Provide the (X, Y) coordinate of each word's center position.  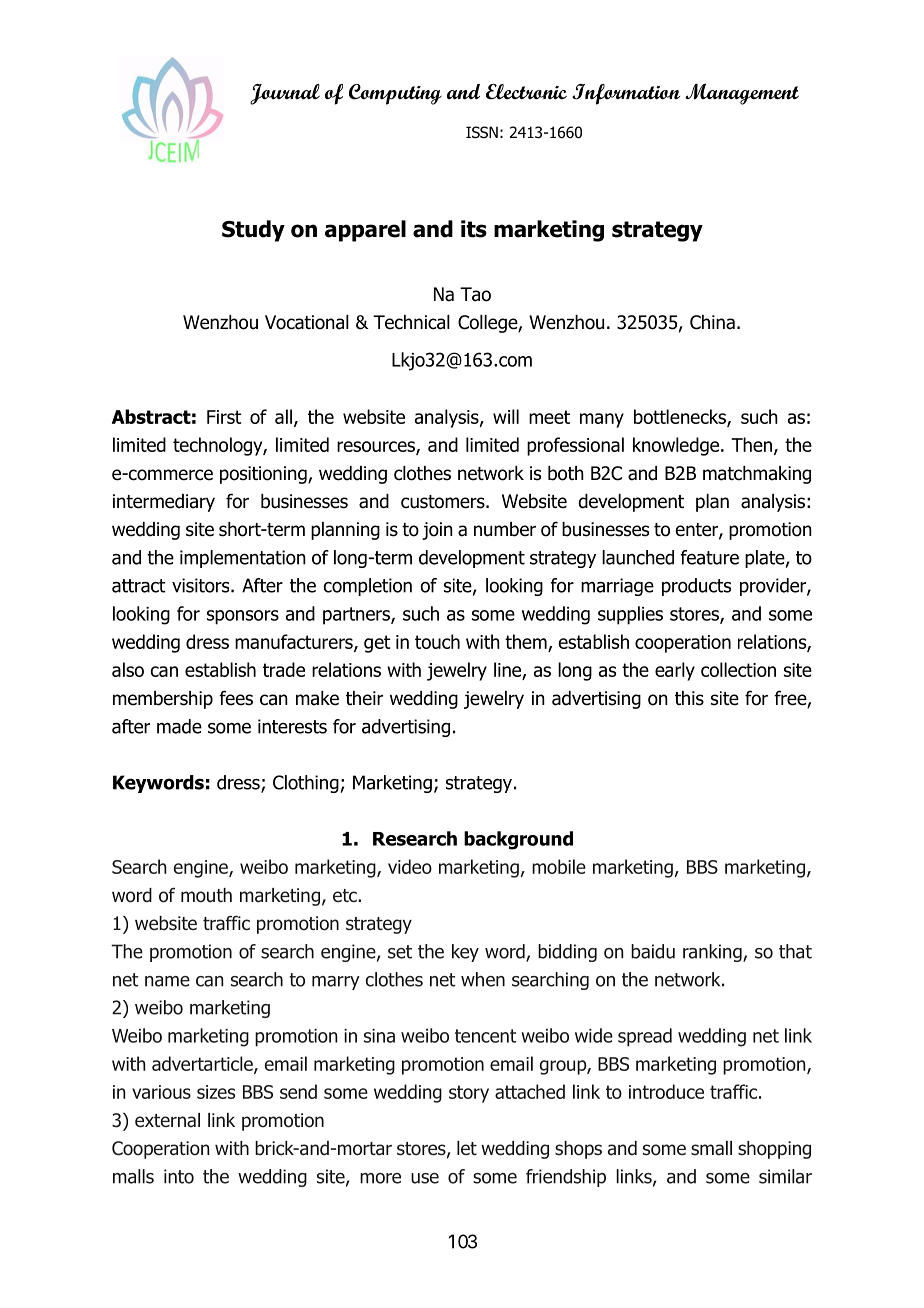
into (179, 1176)
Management (742, 94)
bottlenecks (681, 417)
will (506, 416)
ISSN (482, 132)
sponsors (243, 617)
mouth (206, 895)
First (224, 417)
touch (437, 641)
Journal (285, 94)
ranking (713, 953)
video (410, 866)
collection (738, 669)
